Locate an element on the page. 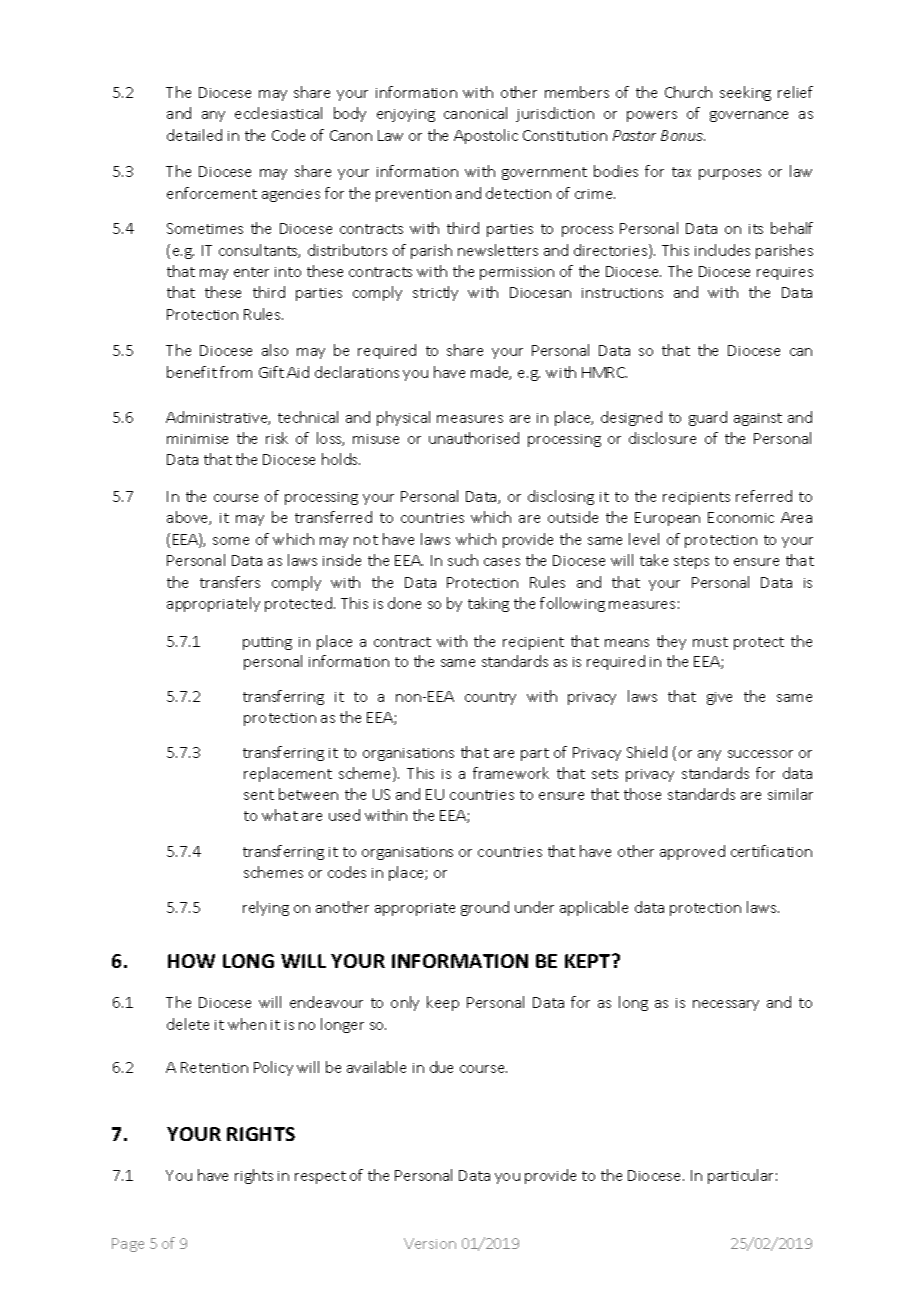 The width and height of the document is (924, 1308). Page is located at coordinates (128, 1245).
